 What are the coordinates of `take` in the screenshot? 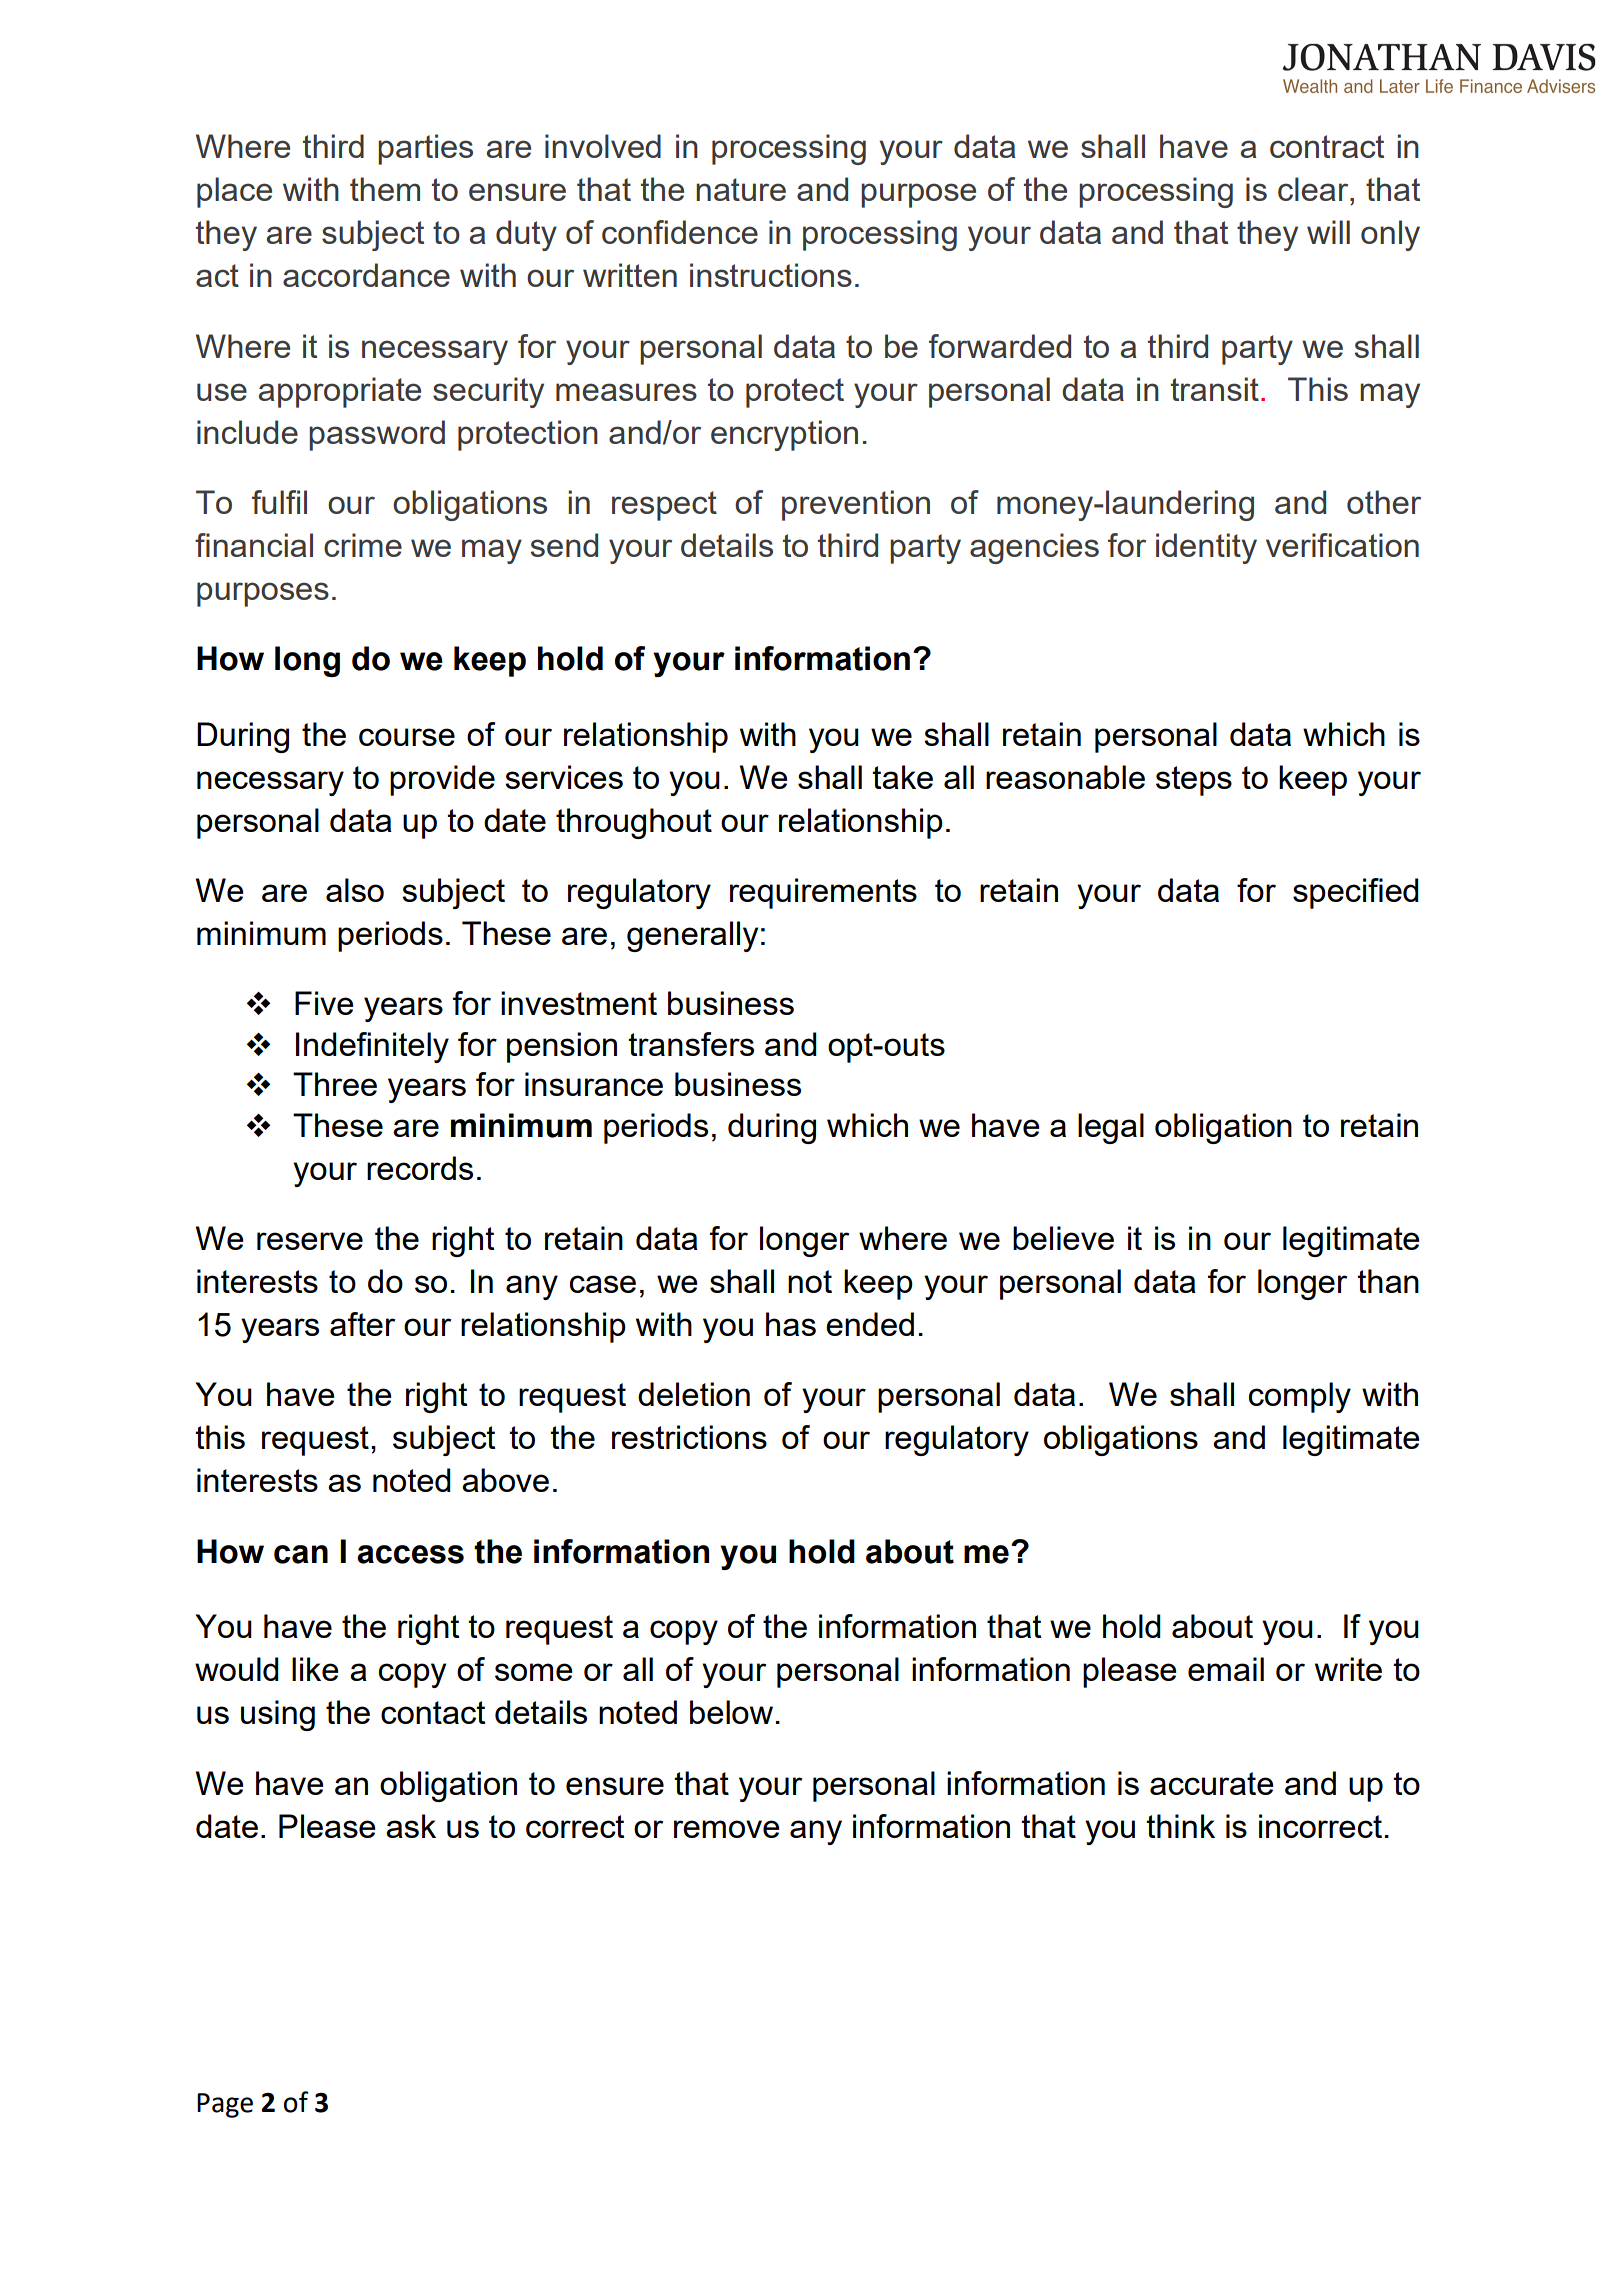 It's located at (902, 777).
